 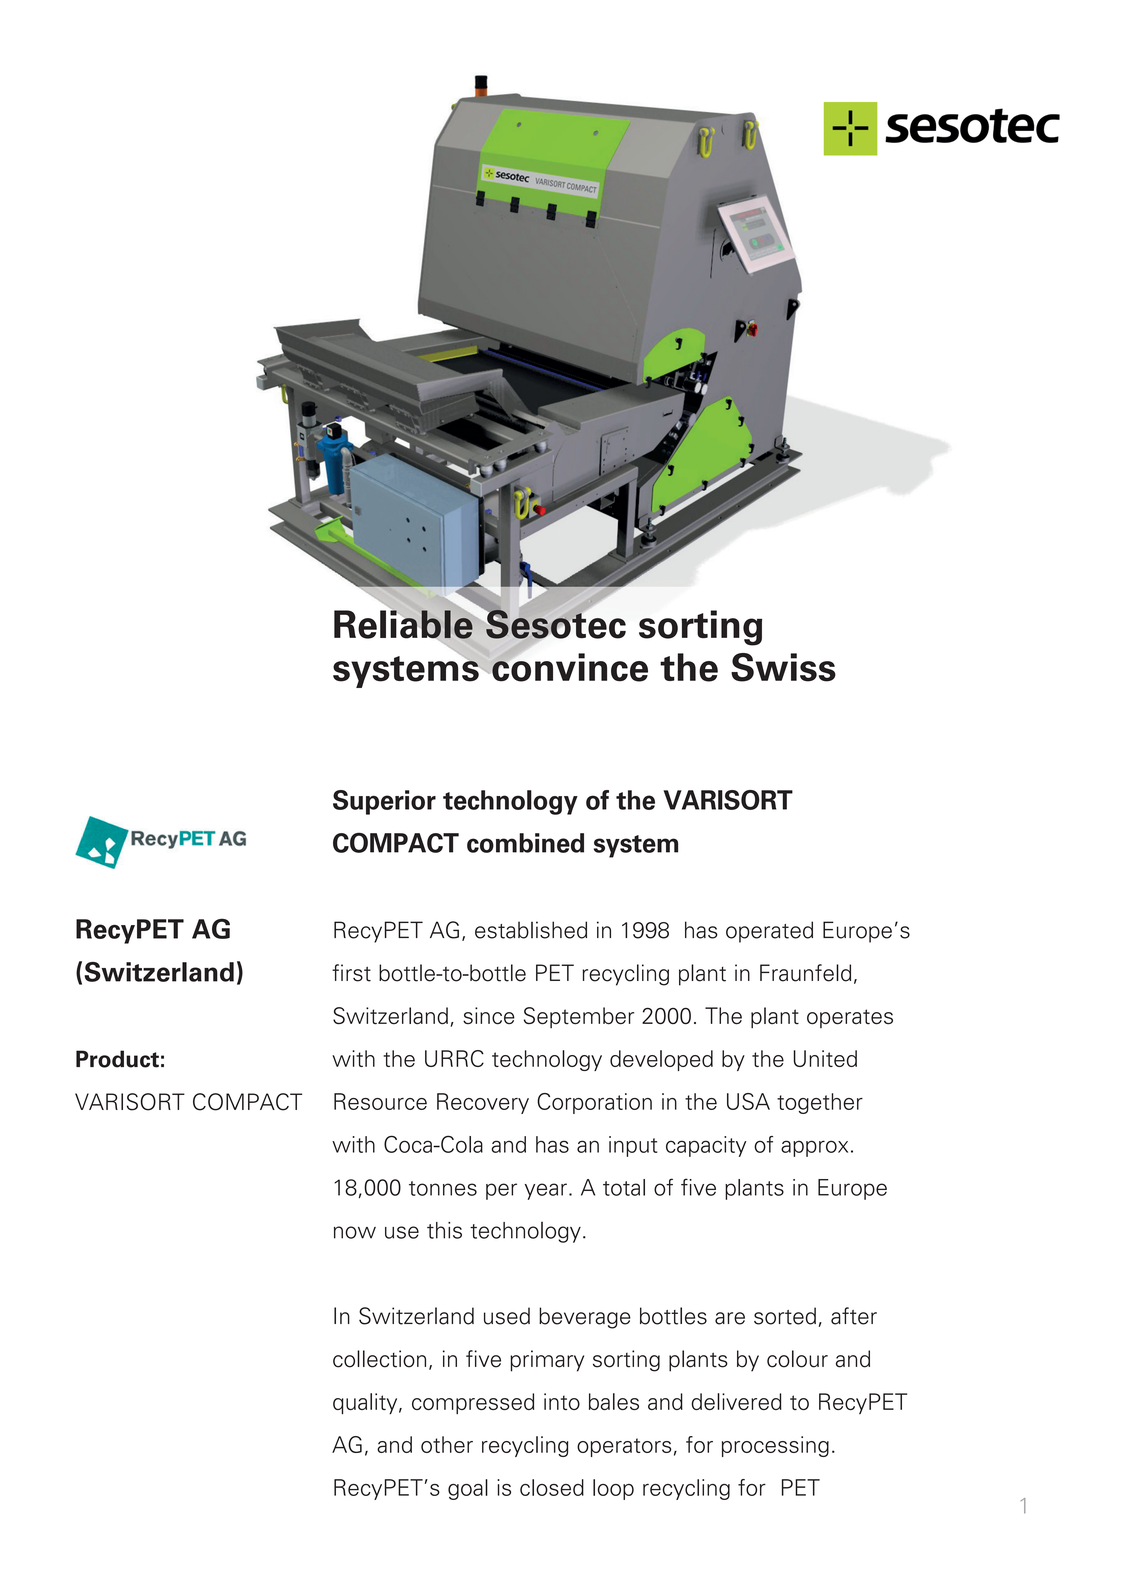 What do you see at coordinates (117, 1059) in the screenshot?
I see `Product` at bounding box center [117, 1059].
